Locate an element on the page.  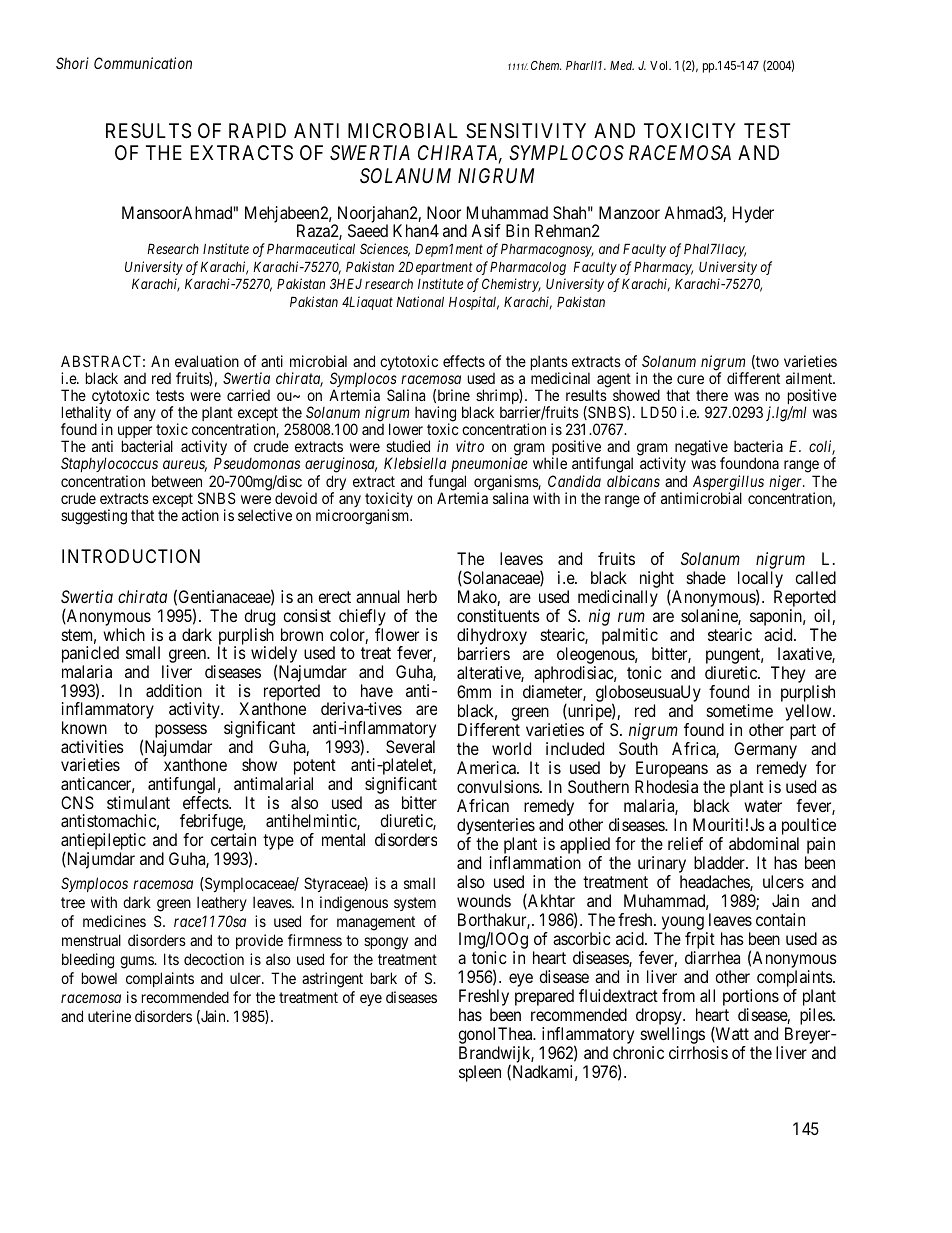
Communication is located at coordinates (143, 63).
